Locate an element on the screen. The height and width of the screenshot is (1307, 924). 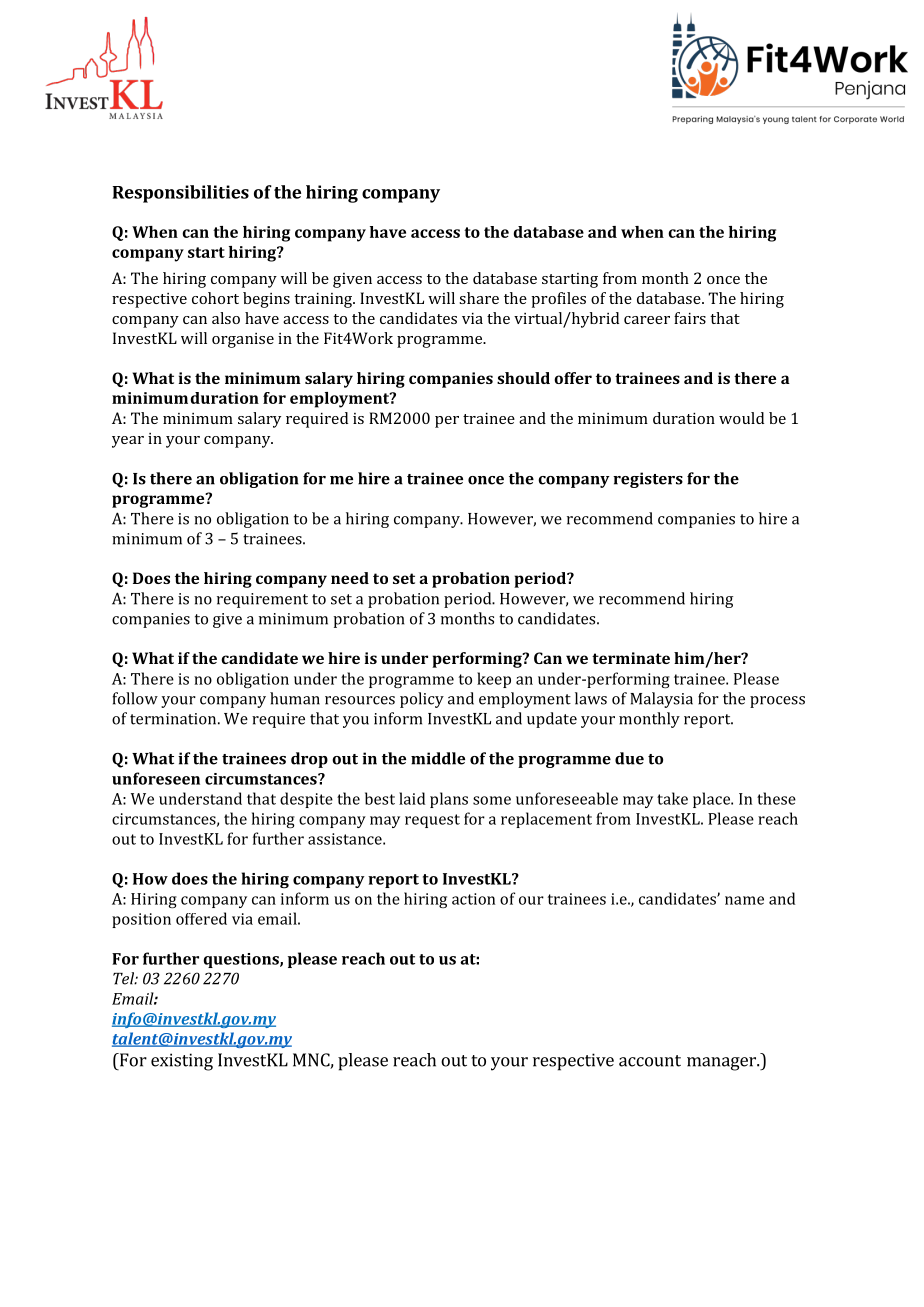
unforeseen is located at coordinates (156, 778).
